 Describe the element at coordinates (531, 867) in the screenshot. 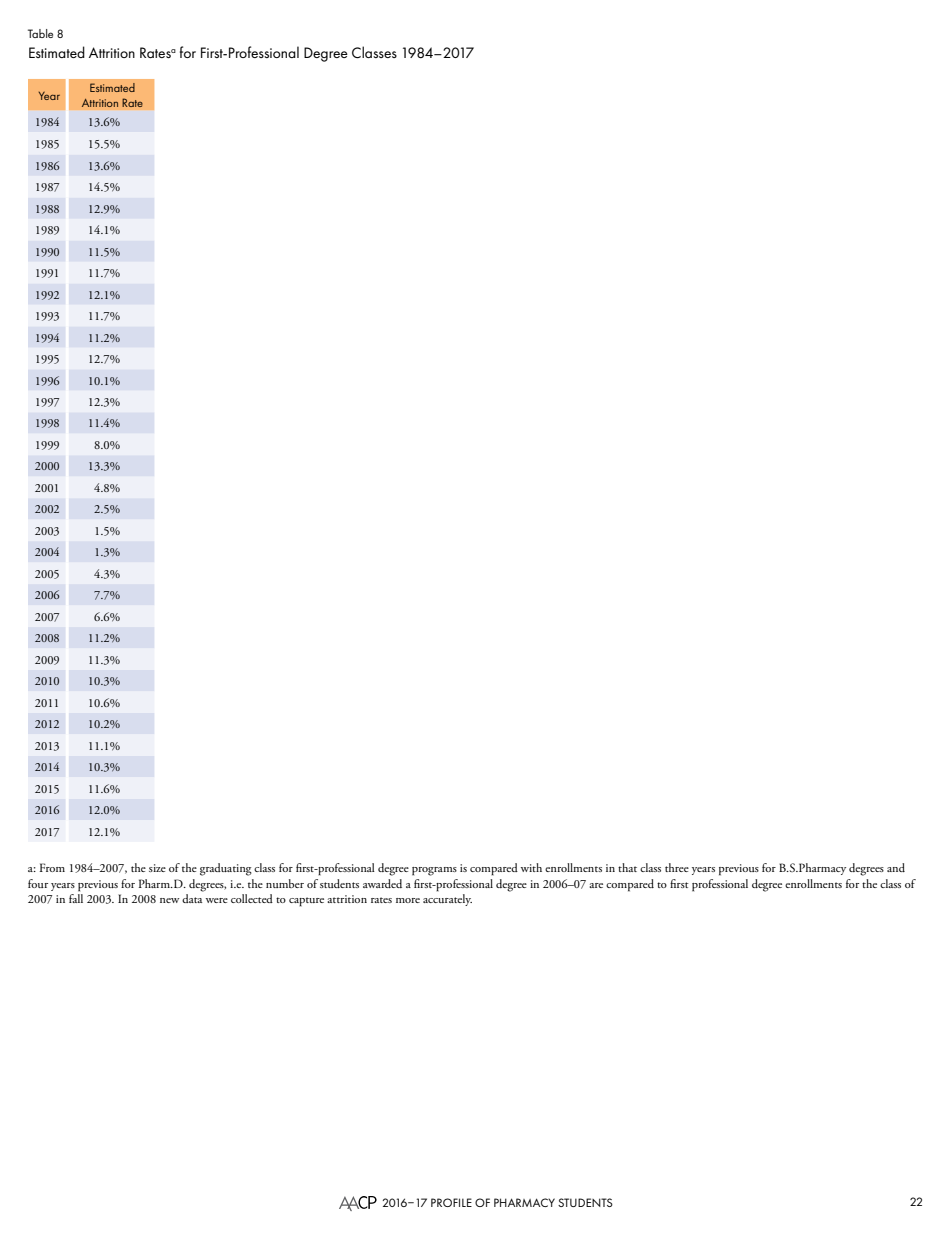

I see `with` at that location.
